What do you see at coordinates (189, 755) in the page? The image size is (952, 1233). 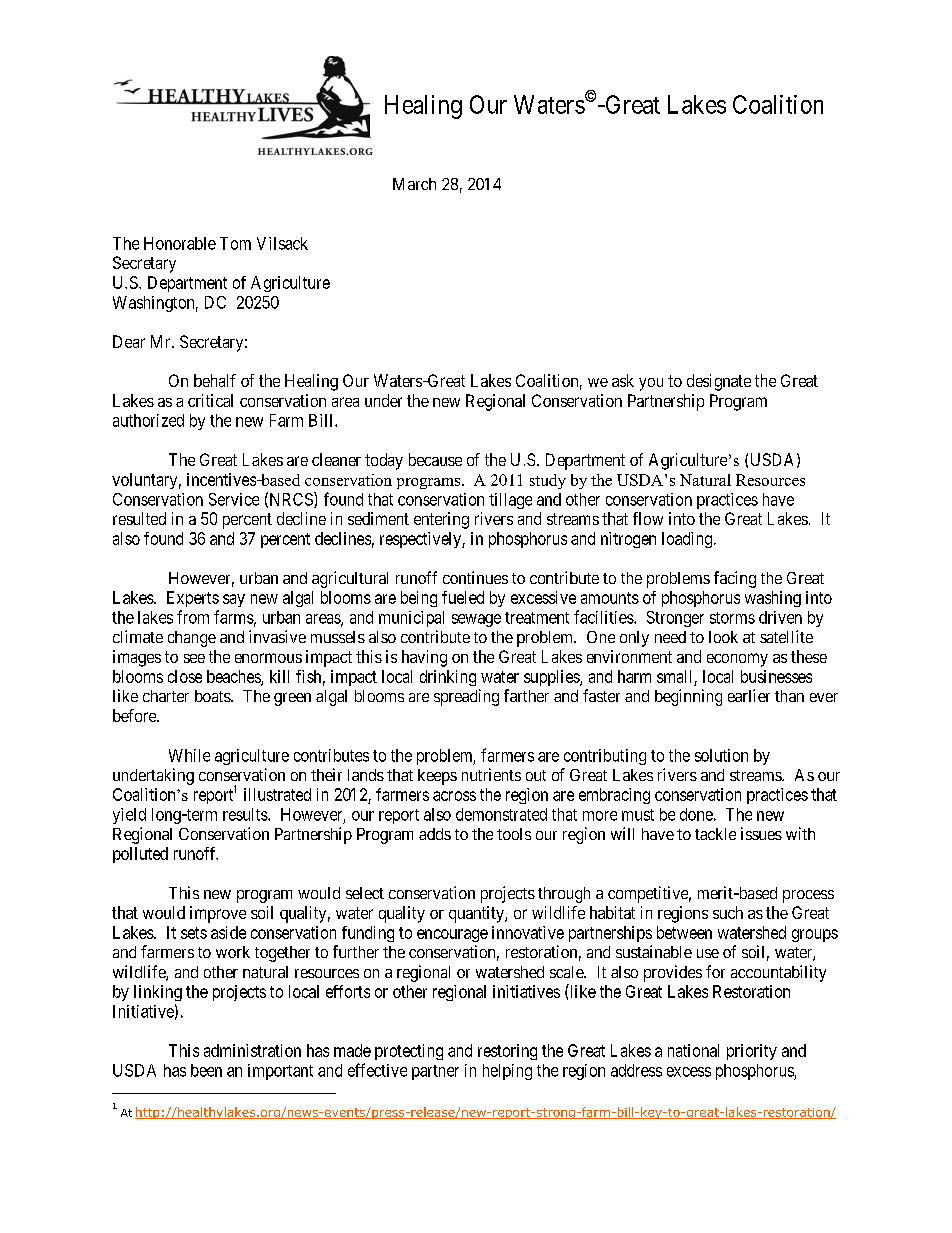 I see `While` at bounding box center [189, 755].
